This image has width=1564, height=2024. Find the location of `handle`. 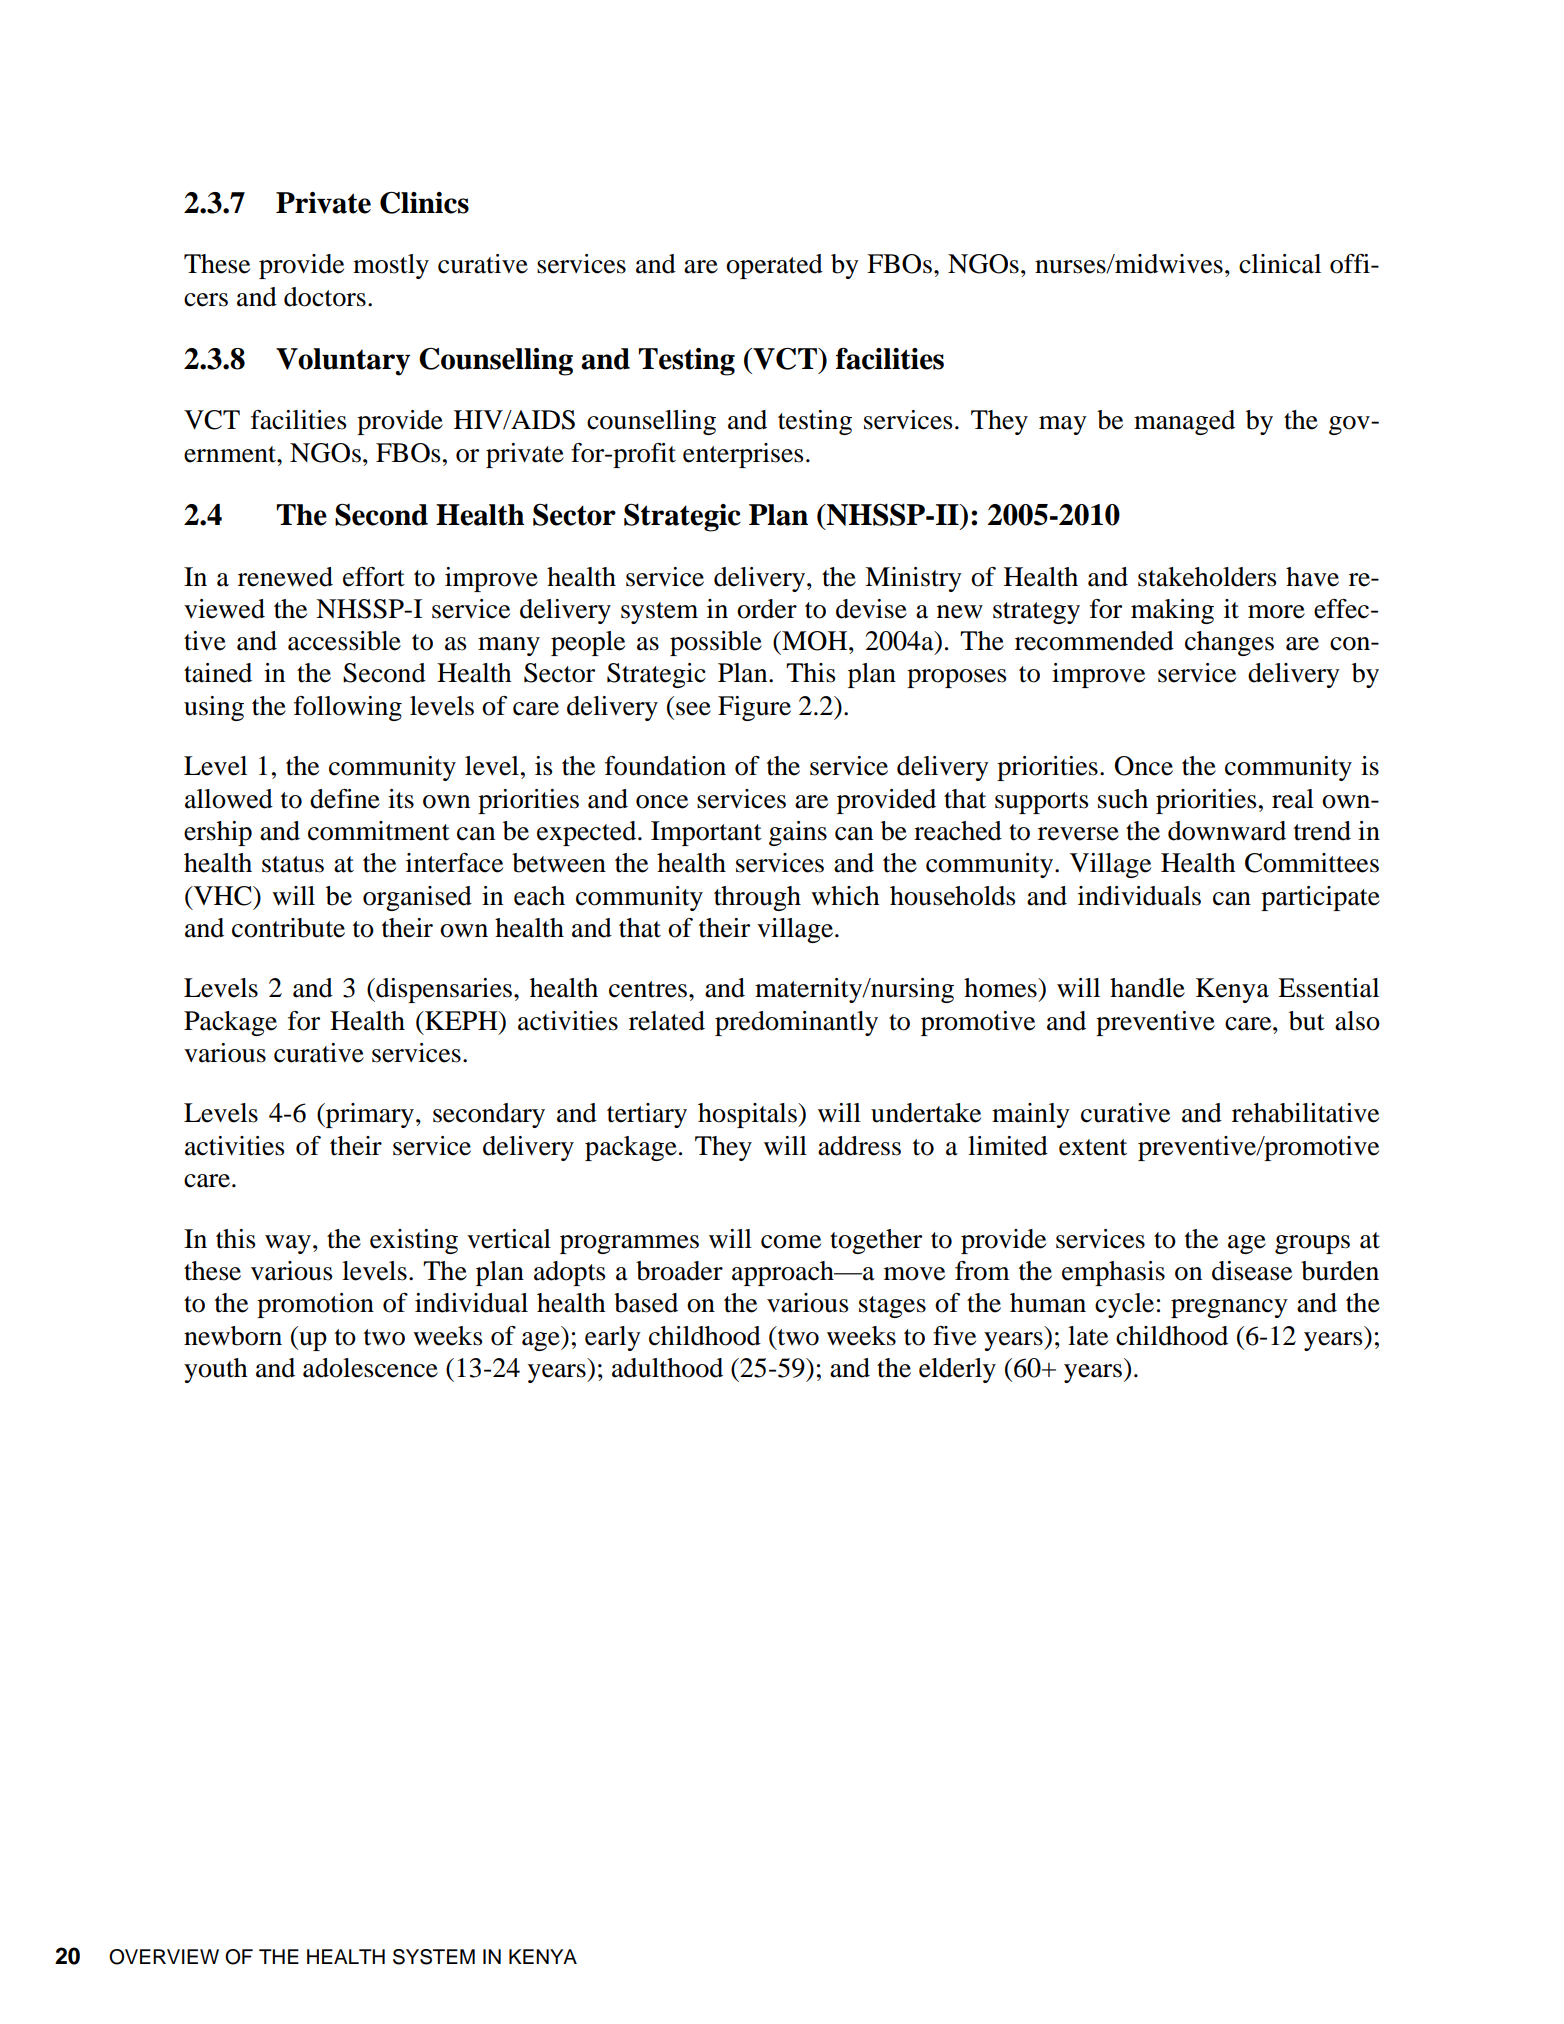

handle is located at coordinates (1147, 988).
